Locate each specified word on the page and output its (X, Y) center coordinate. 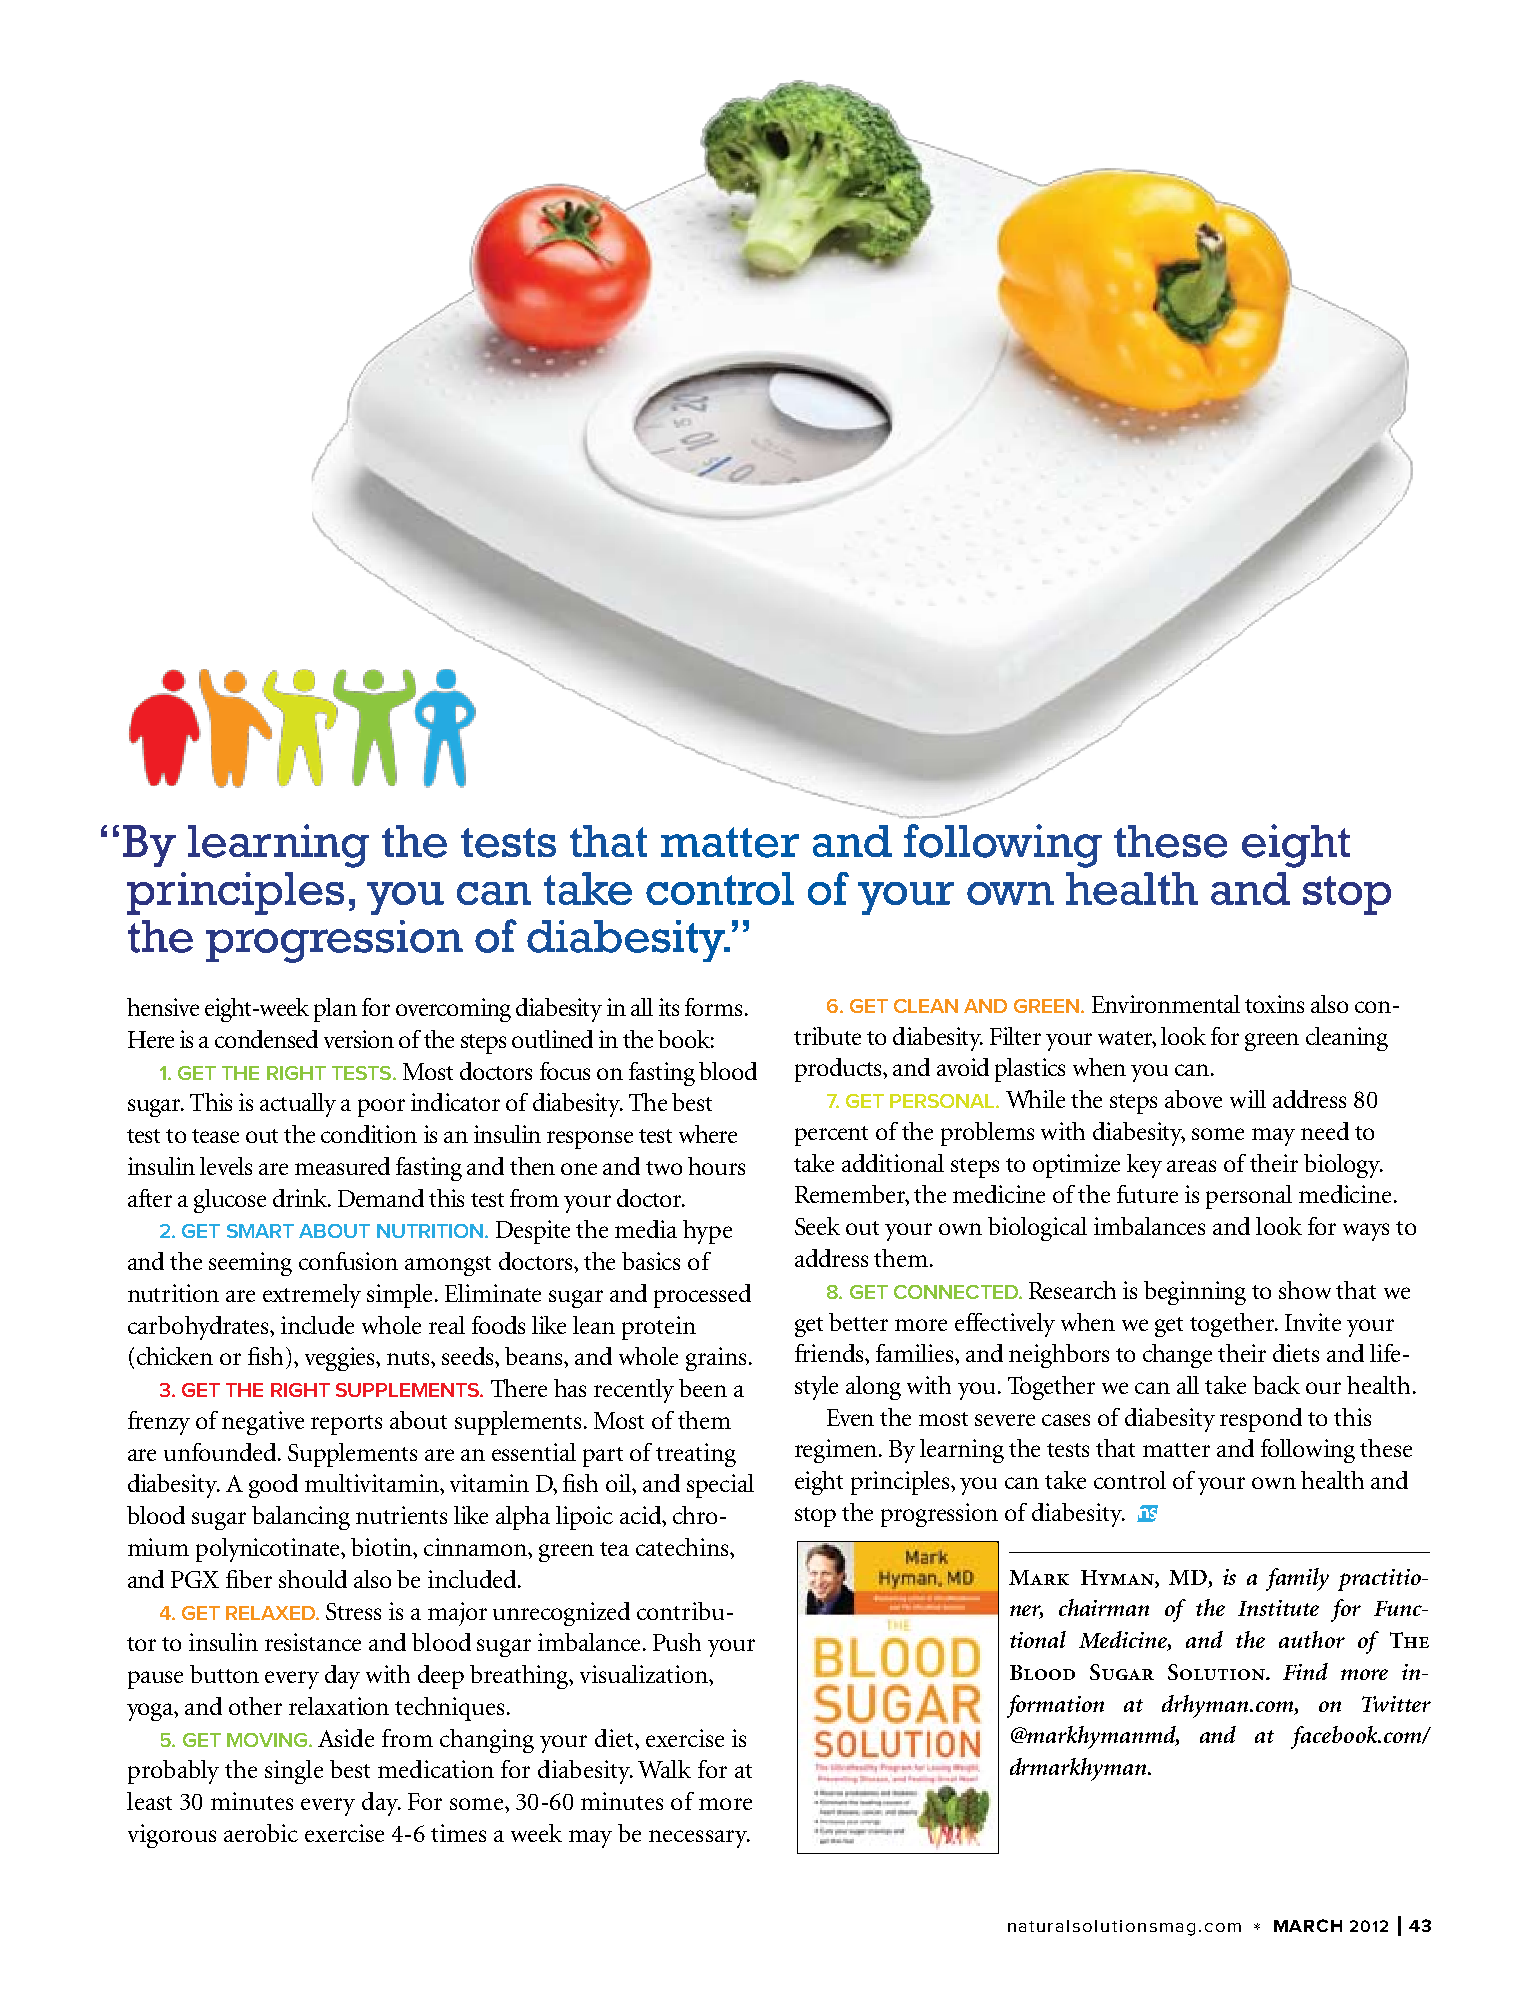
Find (1305, 1671)
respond (1261, 1420)
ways (1366, 1232)
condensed (266, 1039)
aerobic (261, 1833)
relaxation (339, 1706)
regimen (837, 1451)
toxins (1274, 1004)
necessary (699, 1839)
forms (713, 1007)
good (273, 1486)
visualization (645, 1674)
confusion (348, 1261)
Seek (817, 1226)
